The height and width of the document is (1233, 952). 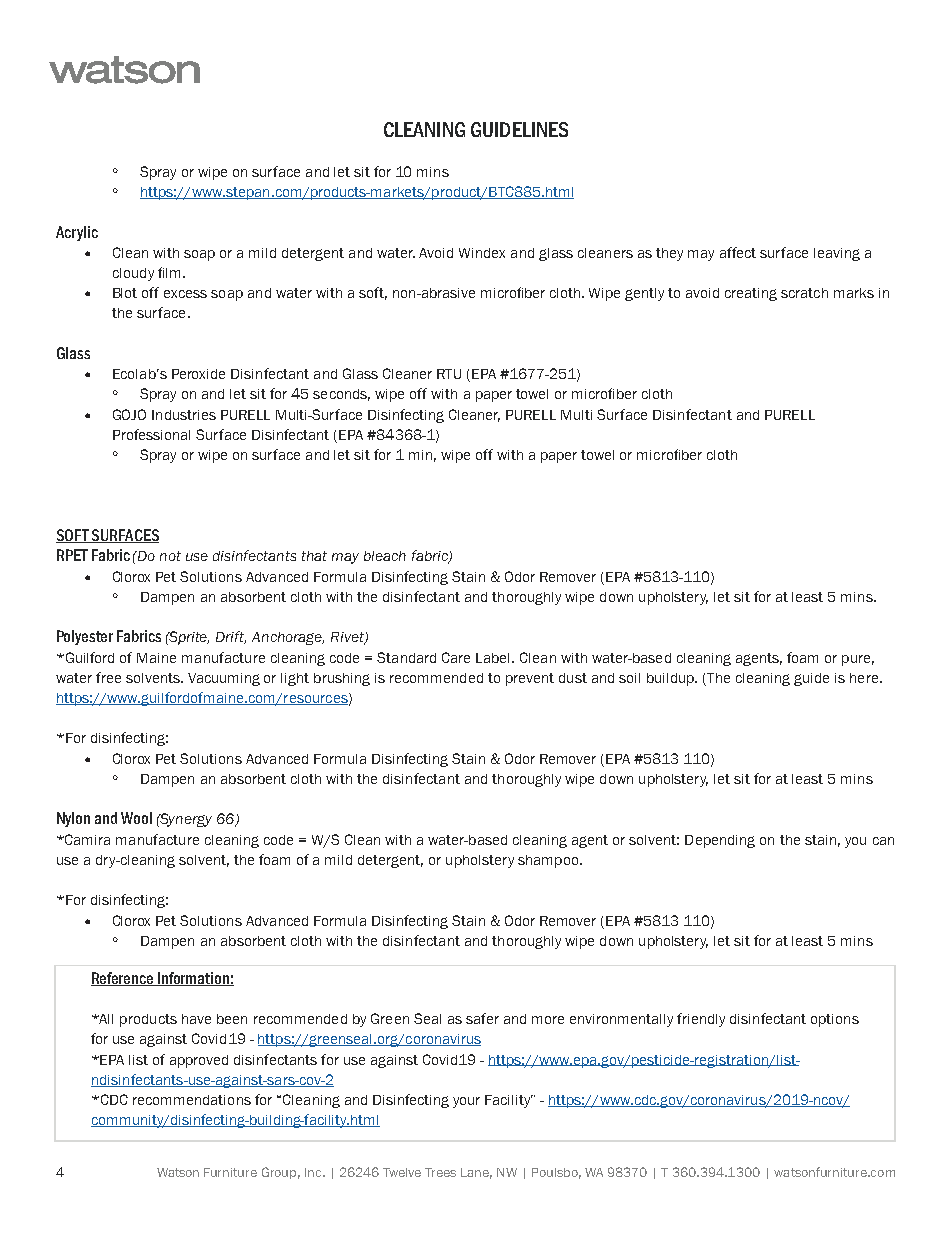 What do you see at coordinates (192, 1100) in the document?
I see `recommendations` at bounding box center [192, 1100].
